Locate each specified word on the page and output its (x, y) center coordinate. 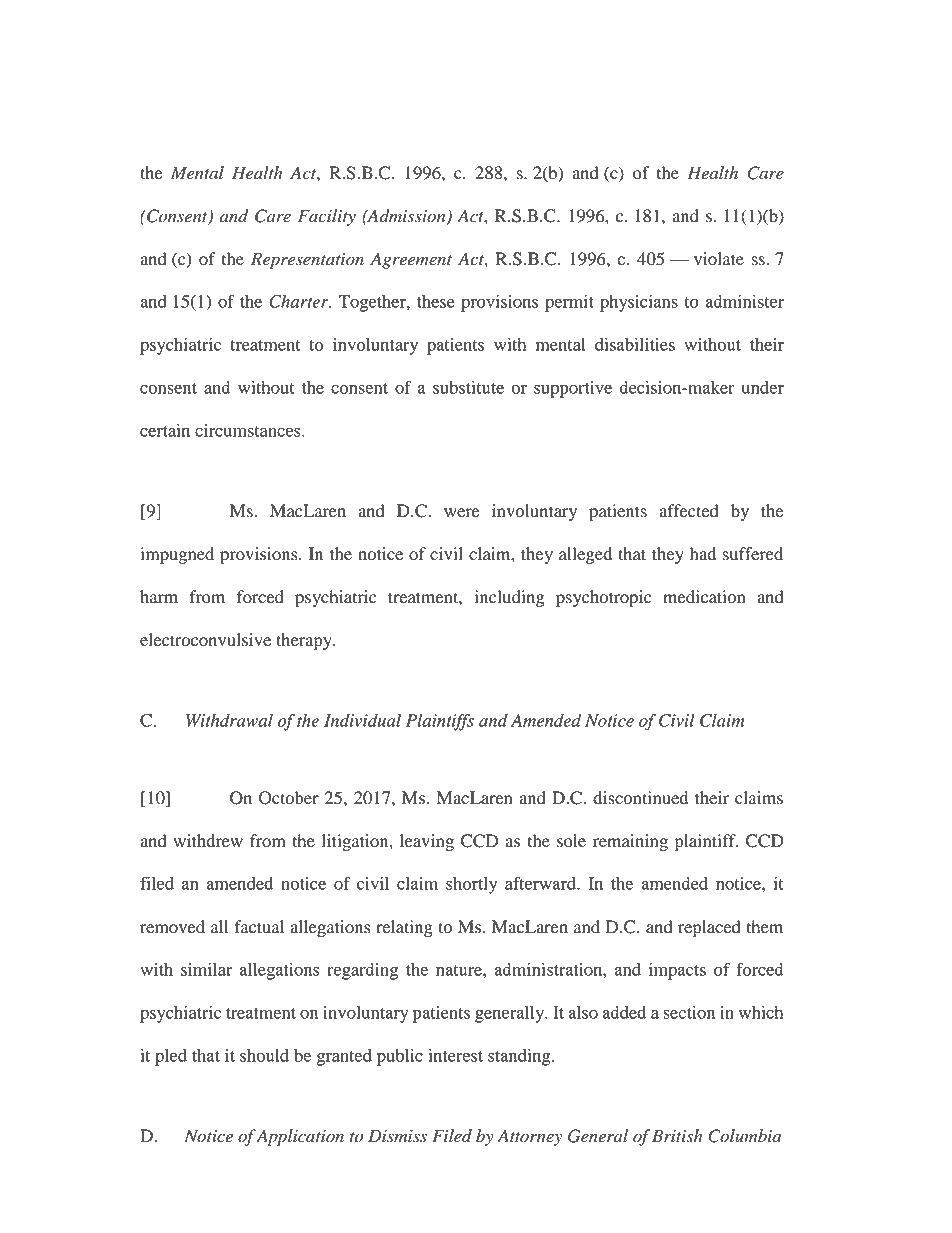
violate (719, 259)
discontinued (640, 798)
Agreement (411, 260)
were (462, 513)
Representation (307, 260)
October (289, 798)
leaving (427, 842)
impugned (177, 555)
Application (299, 1137)
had (703, 554)
